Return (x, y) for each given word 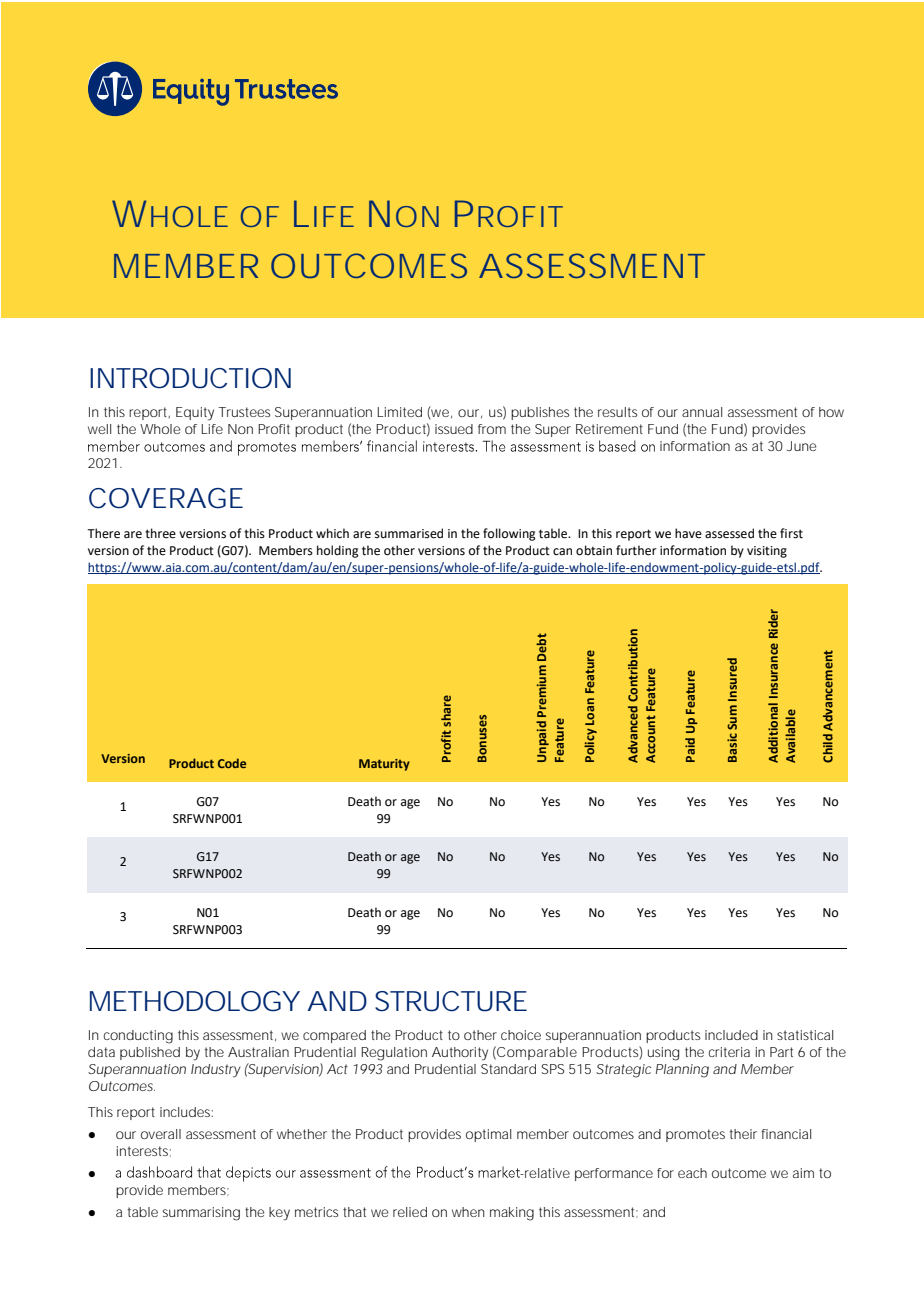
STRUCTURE (451, 1001)
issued (454, 429)
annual (702, 412)
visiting (767, 552)
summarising (201, 1214)
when (468, 1212)
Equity (195, 414)
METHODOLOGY (195, 1001)
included (731, 1035)
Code (232, 763)
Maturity (384, 765)
